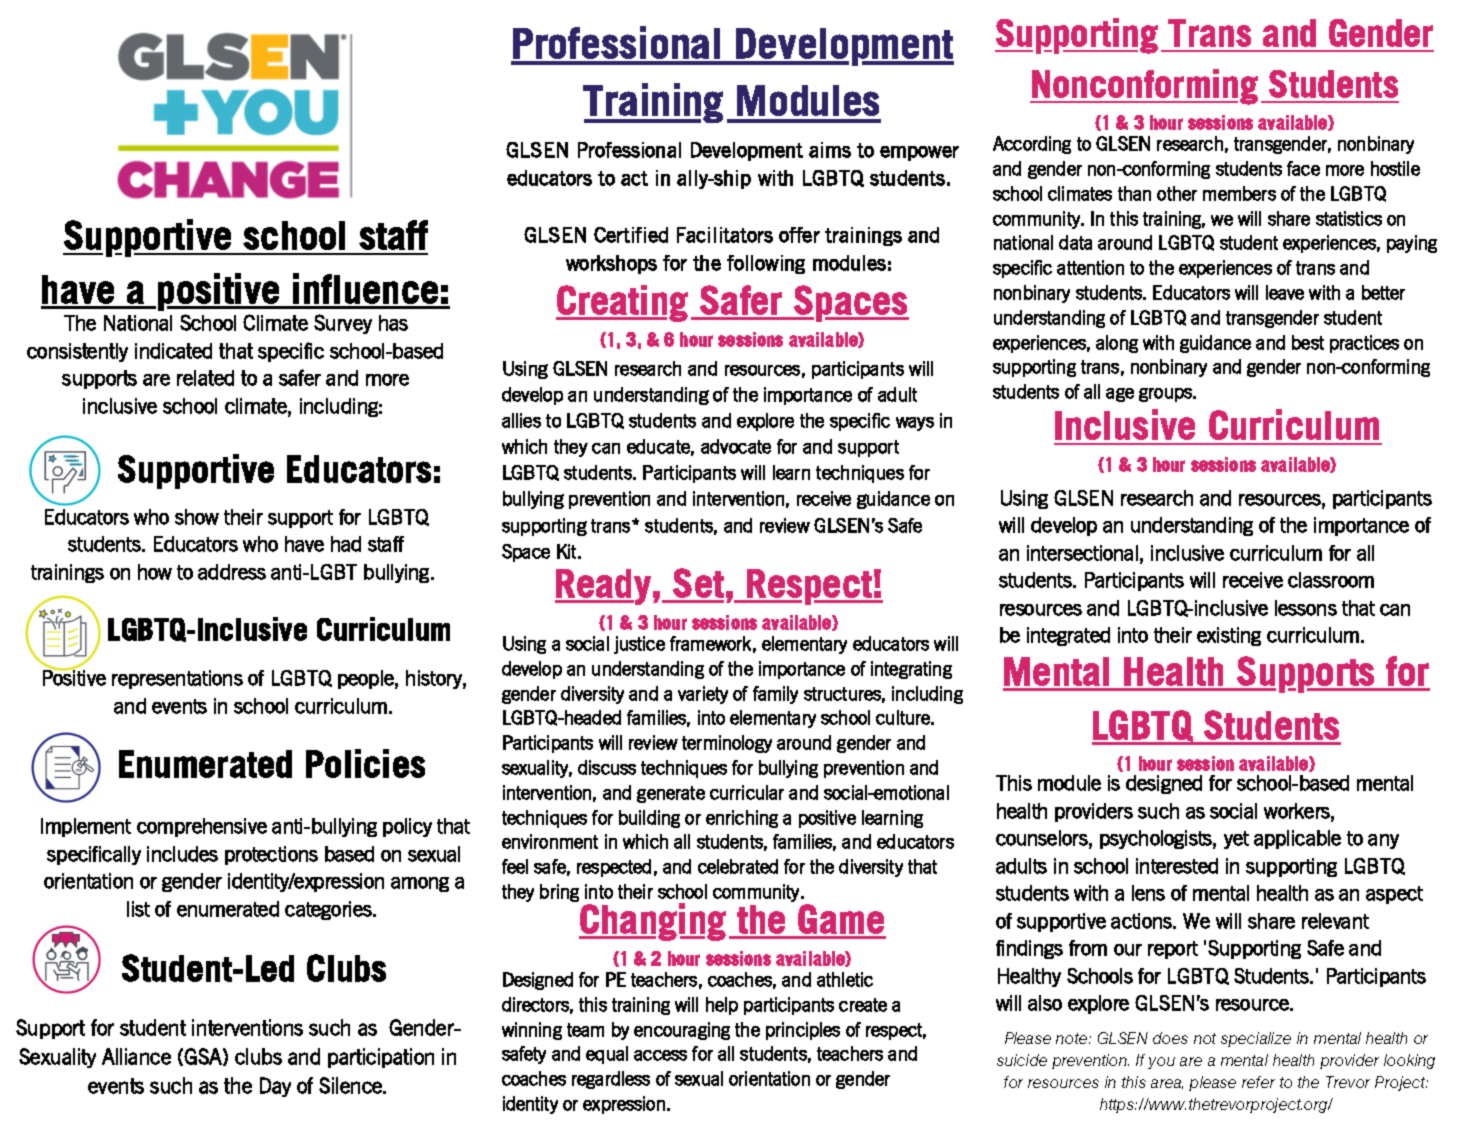 The height and width of the screenshot is (1132, 1465). Describe the element at coordinates (173, 351) in the screenshot. I see `indicated` at that location.
